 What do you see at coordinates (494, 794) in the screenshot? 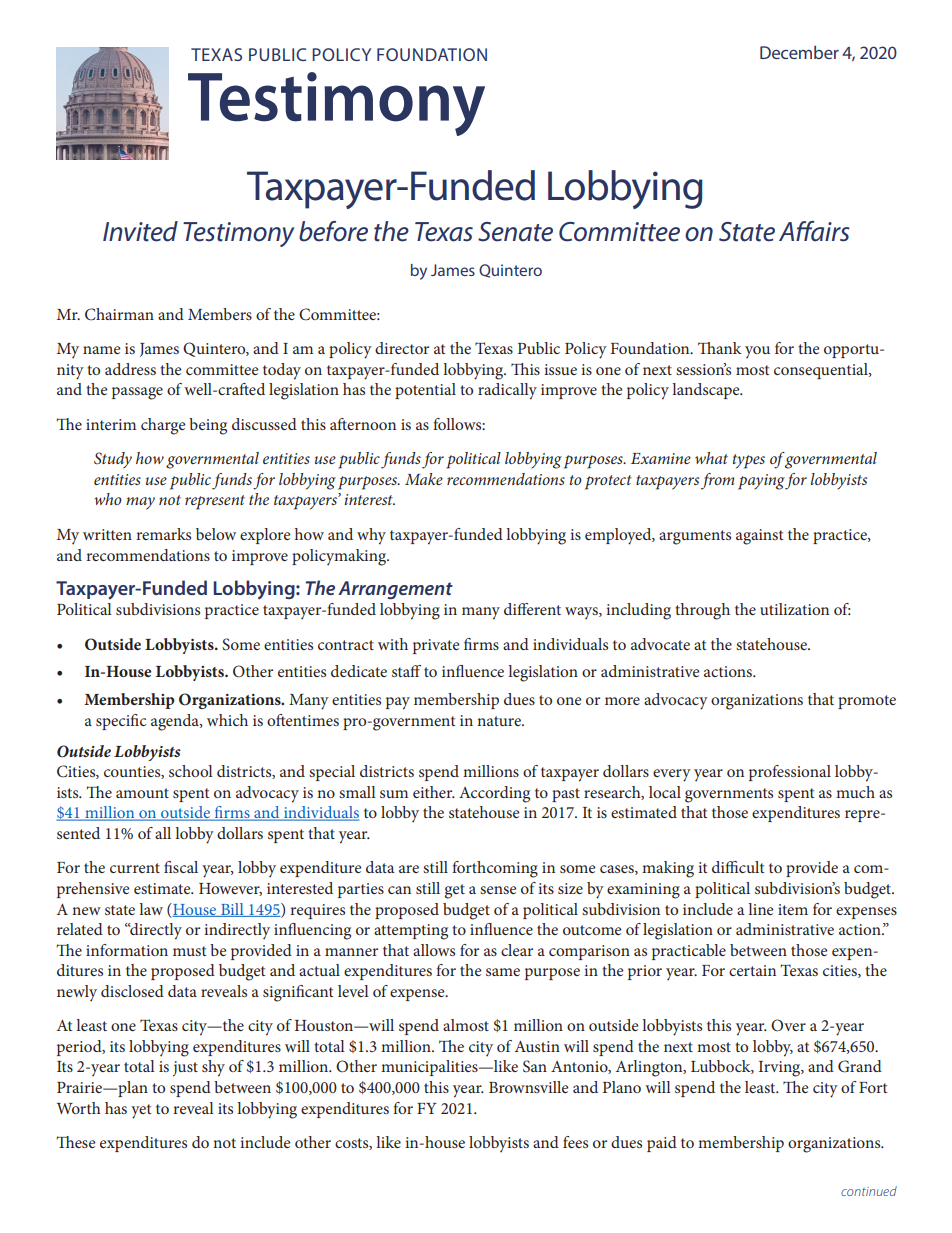
I see `According` at bounding box center [494, 794].
